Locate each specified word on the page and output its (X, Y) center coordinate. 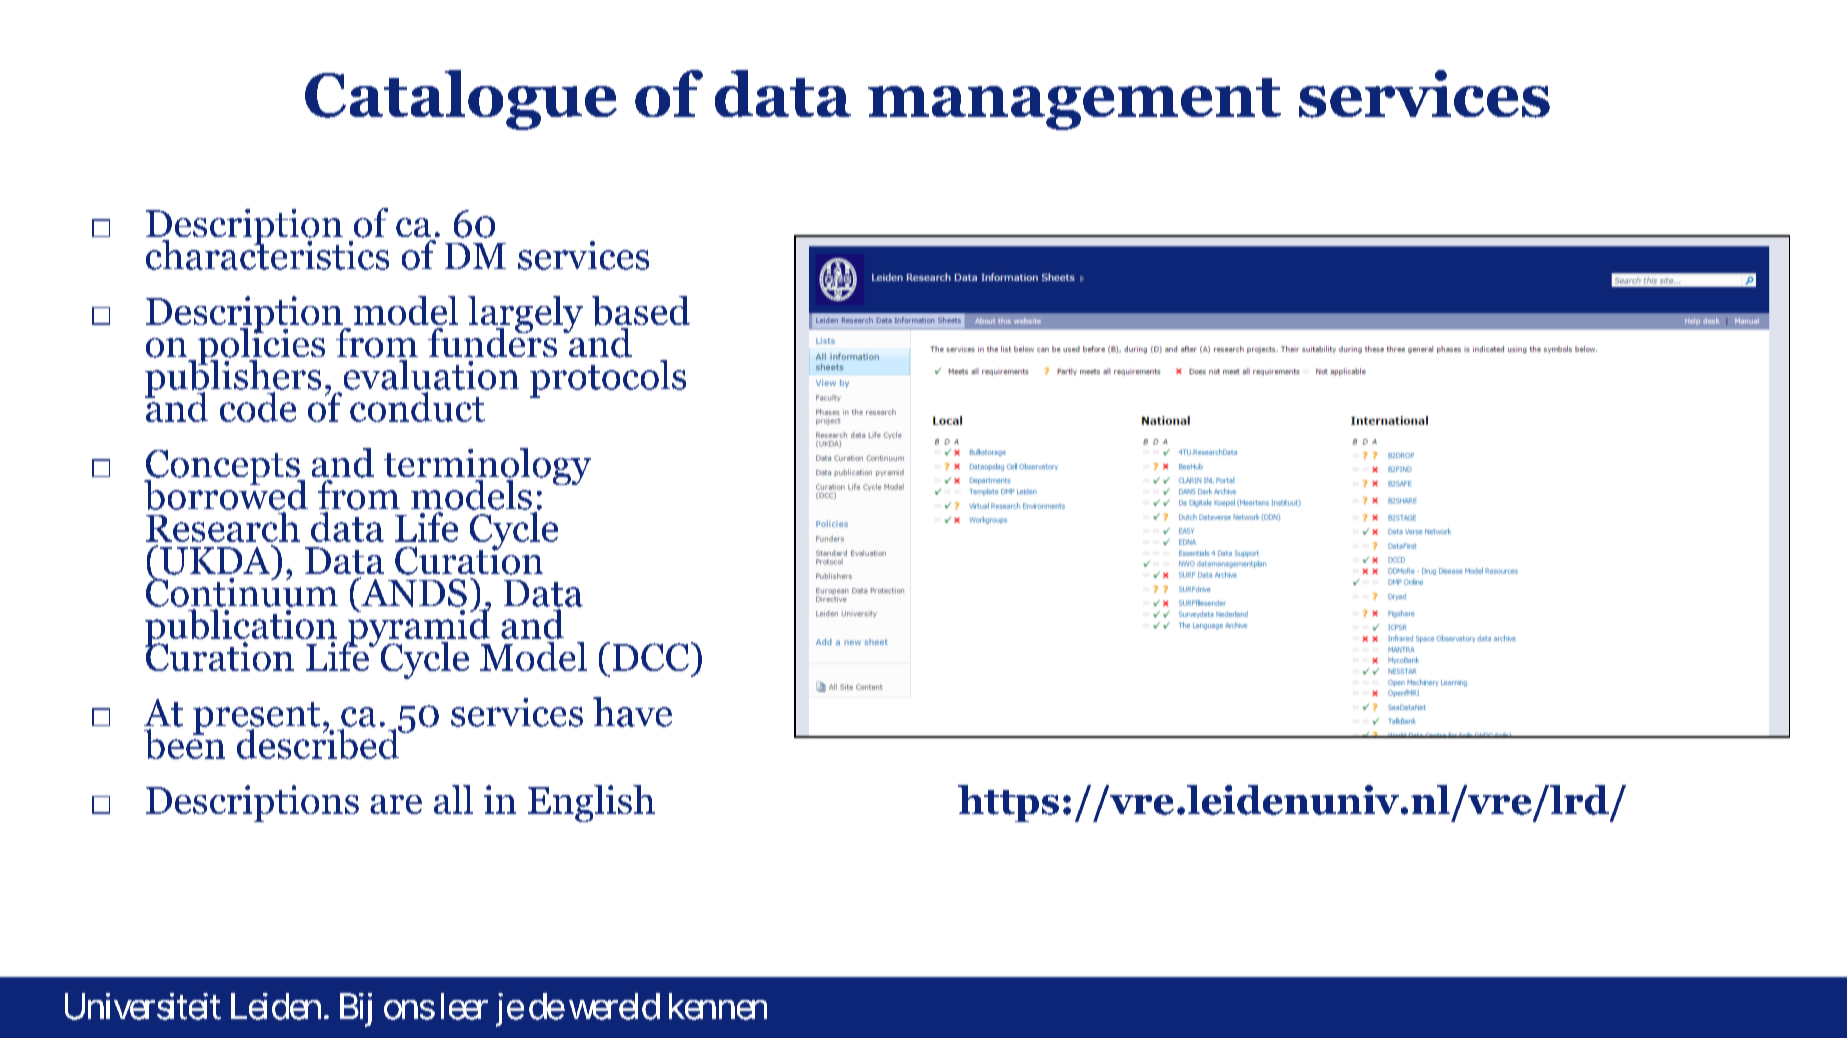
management (1074, 104)
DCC (651, 657)
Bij (356, 1010)
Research (223, 527)
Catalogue (461, 100)
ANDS (413, 592)
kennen (718, 1006)
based (641, 311)
